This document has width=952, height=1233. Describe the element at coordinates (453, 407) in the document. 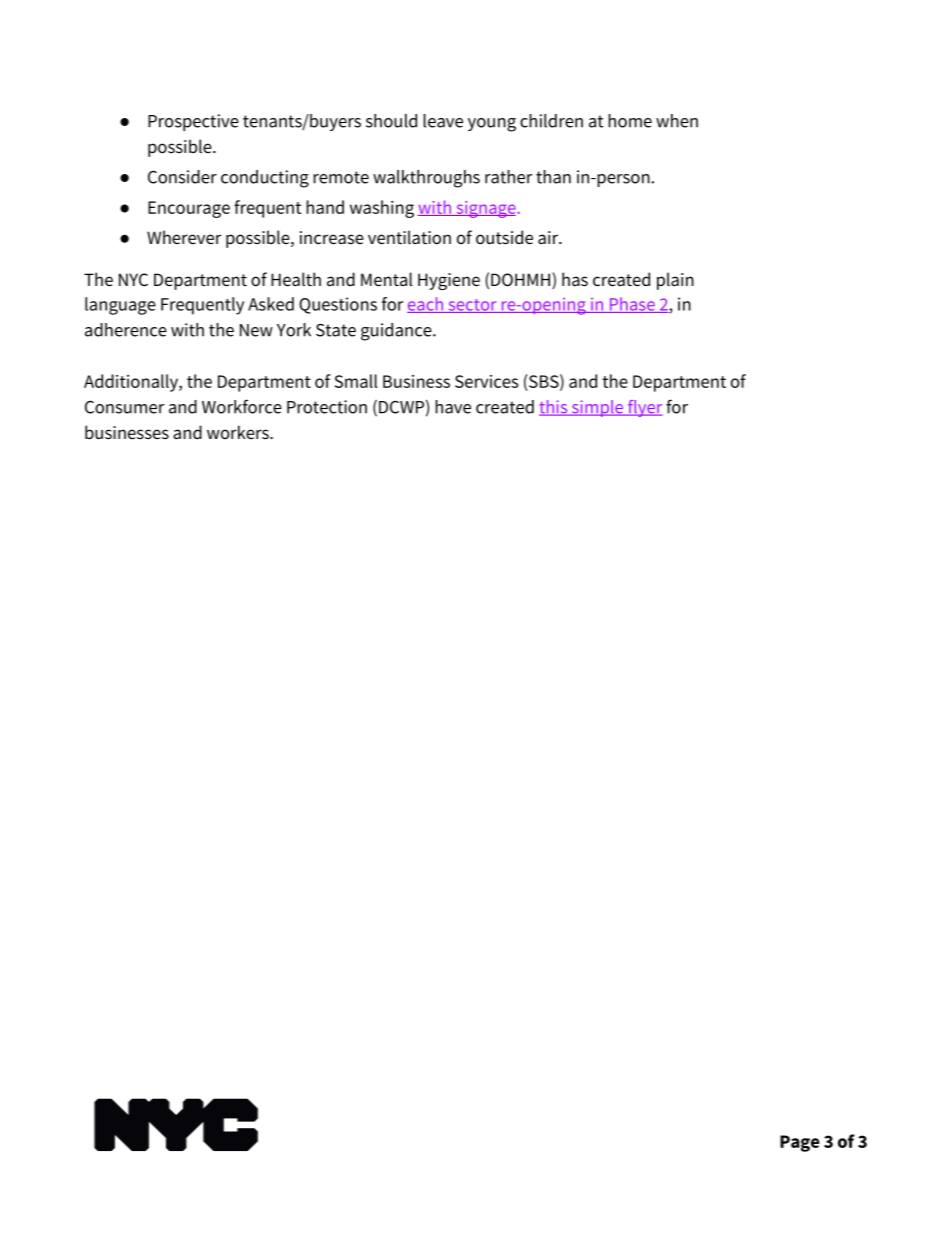

I see `have` at that location.
